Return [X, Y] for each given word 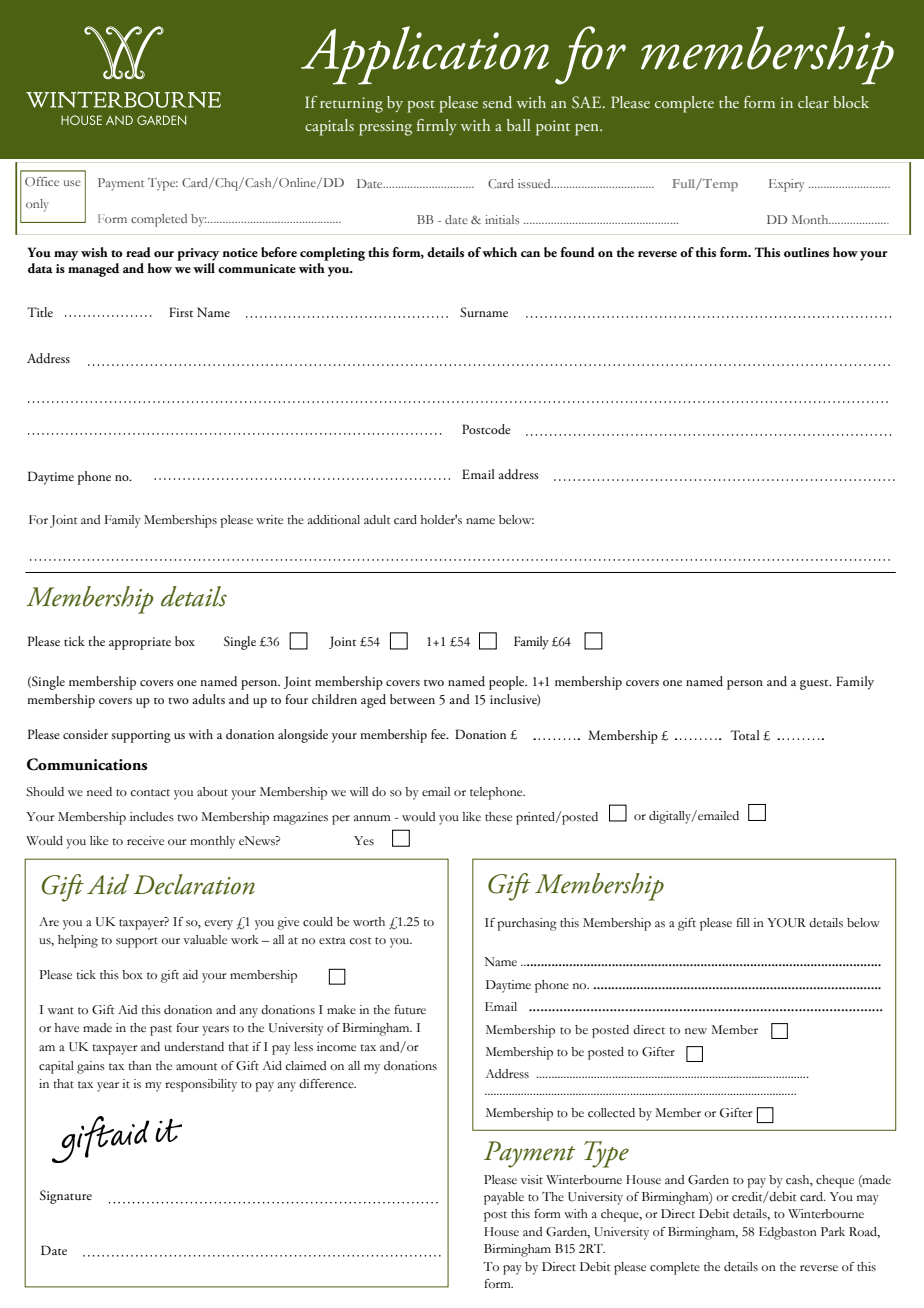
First [181, 312]
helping [78, 941]
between [412, 699]
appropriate [140, 643]
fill [743, 922]
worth [369, 922]
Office [42, 181]
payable [504, 1198]
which [499, 252]
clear [813, 102]
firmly [437, 127]
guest [815, 685]
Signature [66, 1197]
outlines [806, 252]
